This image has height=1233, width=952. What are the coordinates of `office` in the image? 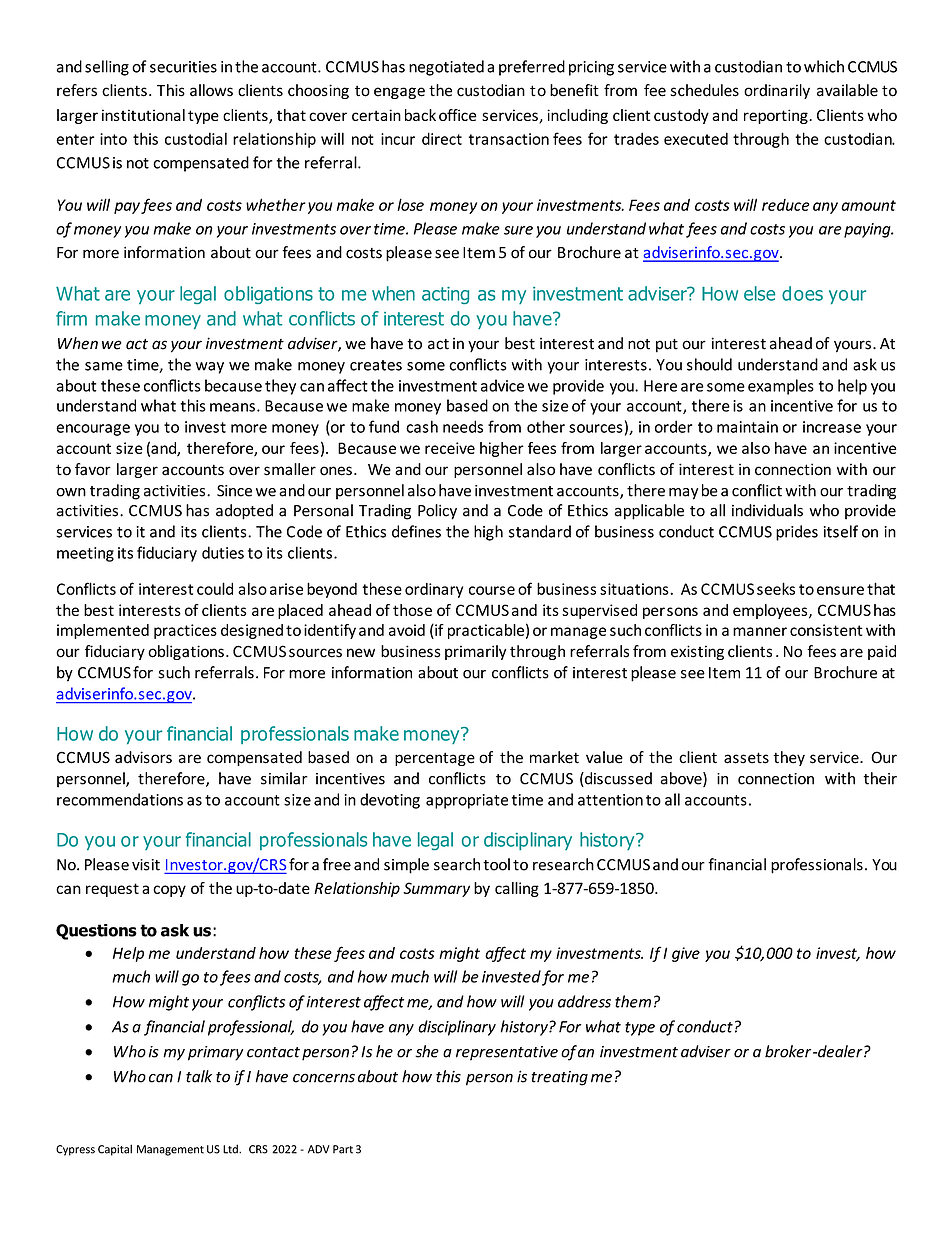 It's located at (458, 115).
